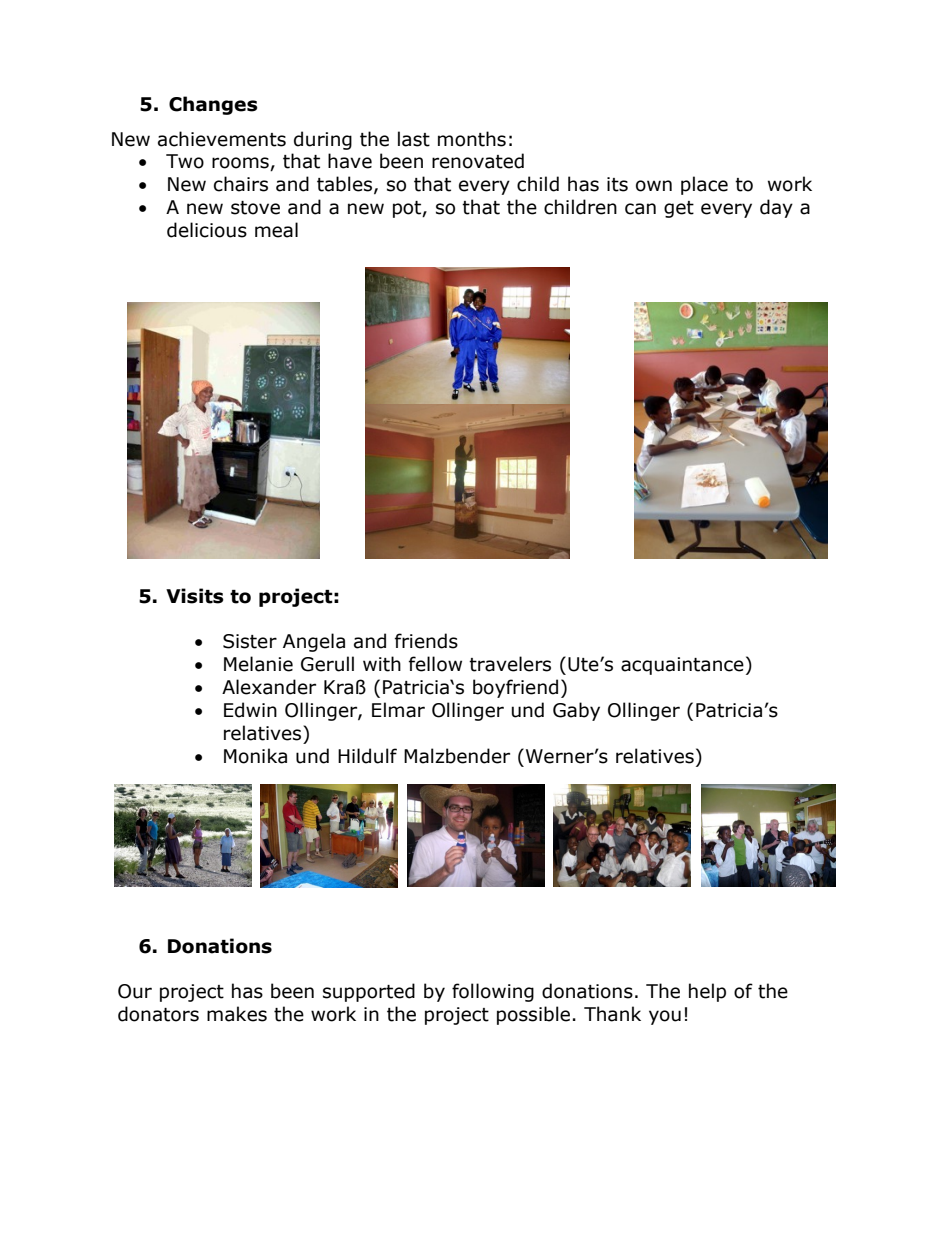 This page has width=952, height=1233. What do you see at coordinates (237, 1014) in the page?
I see `makes` at bounding box center [237, 1014].
